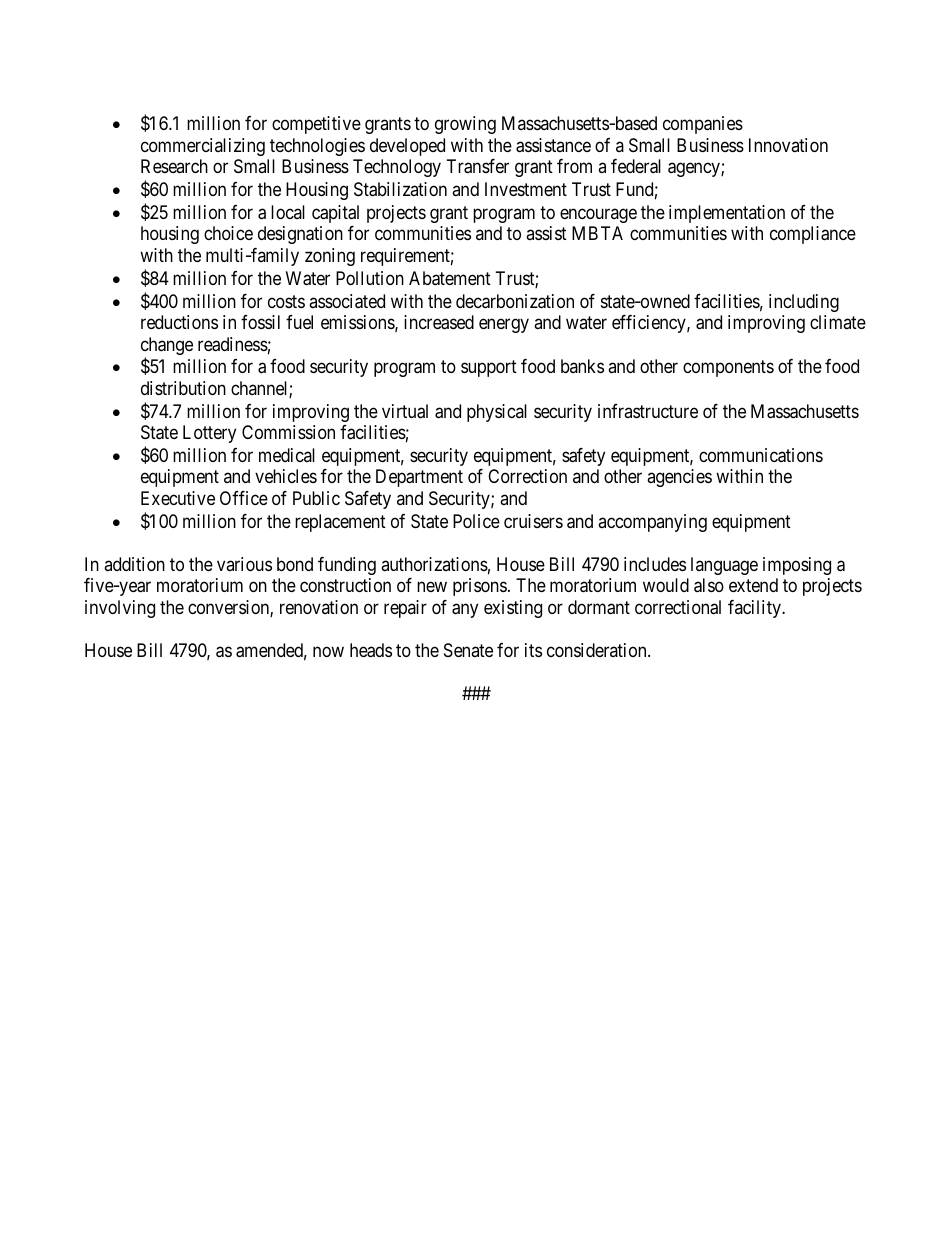  What do you see at coordinates (178, 498) in the screenshot?
I see `Executive` at bounding box center [178, 498].
